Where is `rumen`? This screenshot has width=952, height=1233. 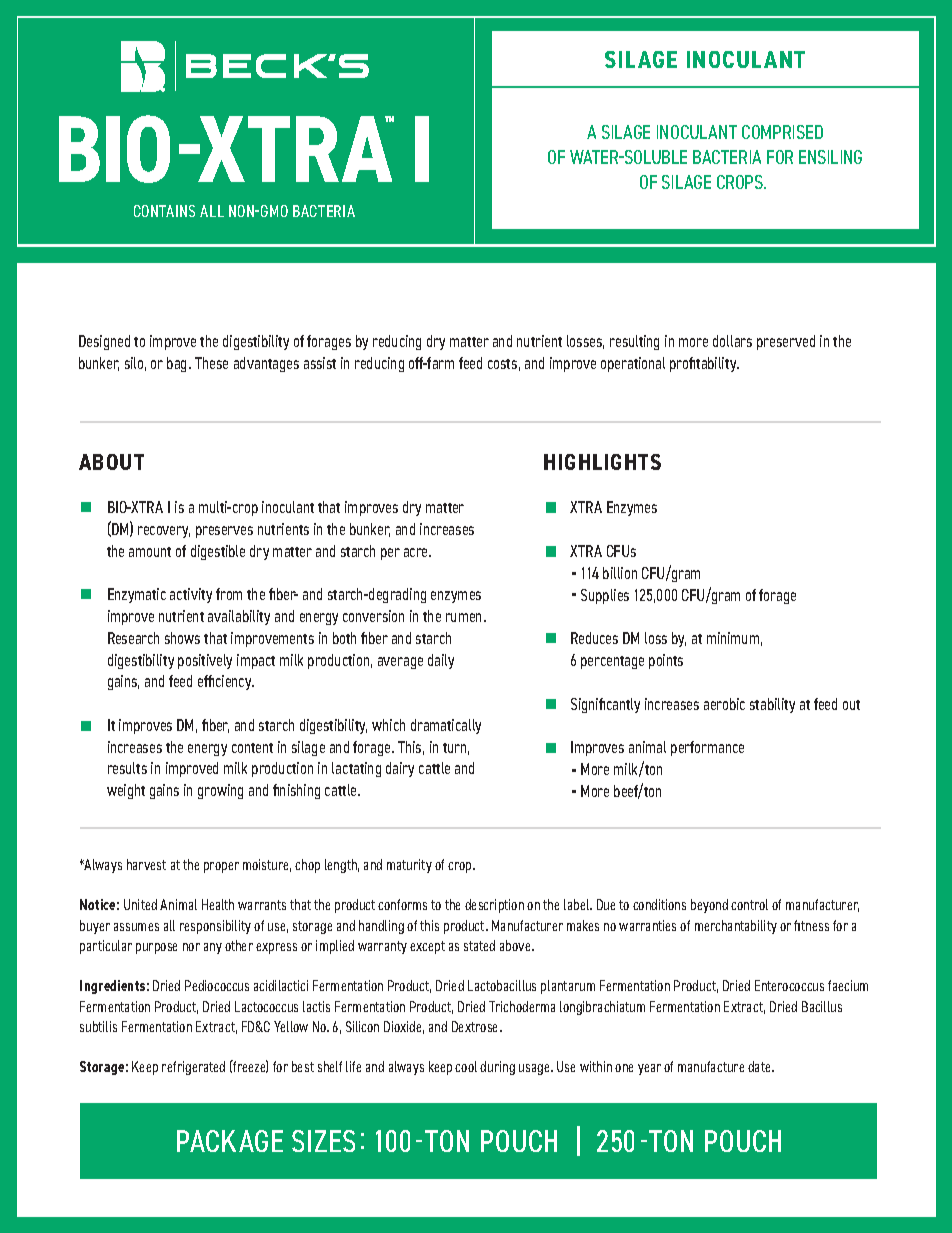
rumen is located at coordinates (465, 617).
